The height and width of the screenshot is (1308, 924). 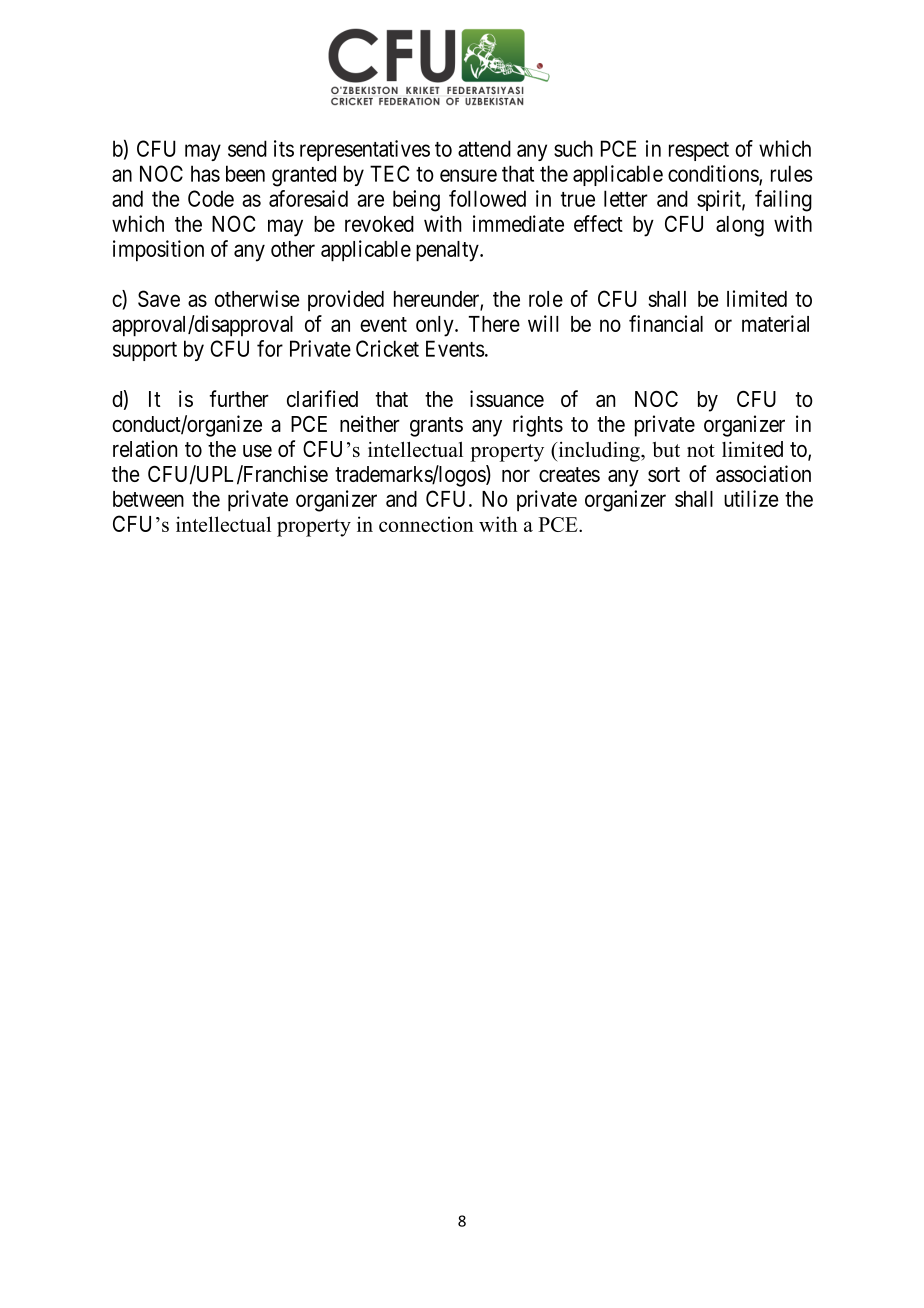 What do you see at coordinates (239, 398) in the screenshot?
I see `further` at bounding box center [239, 398].
